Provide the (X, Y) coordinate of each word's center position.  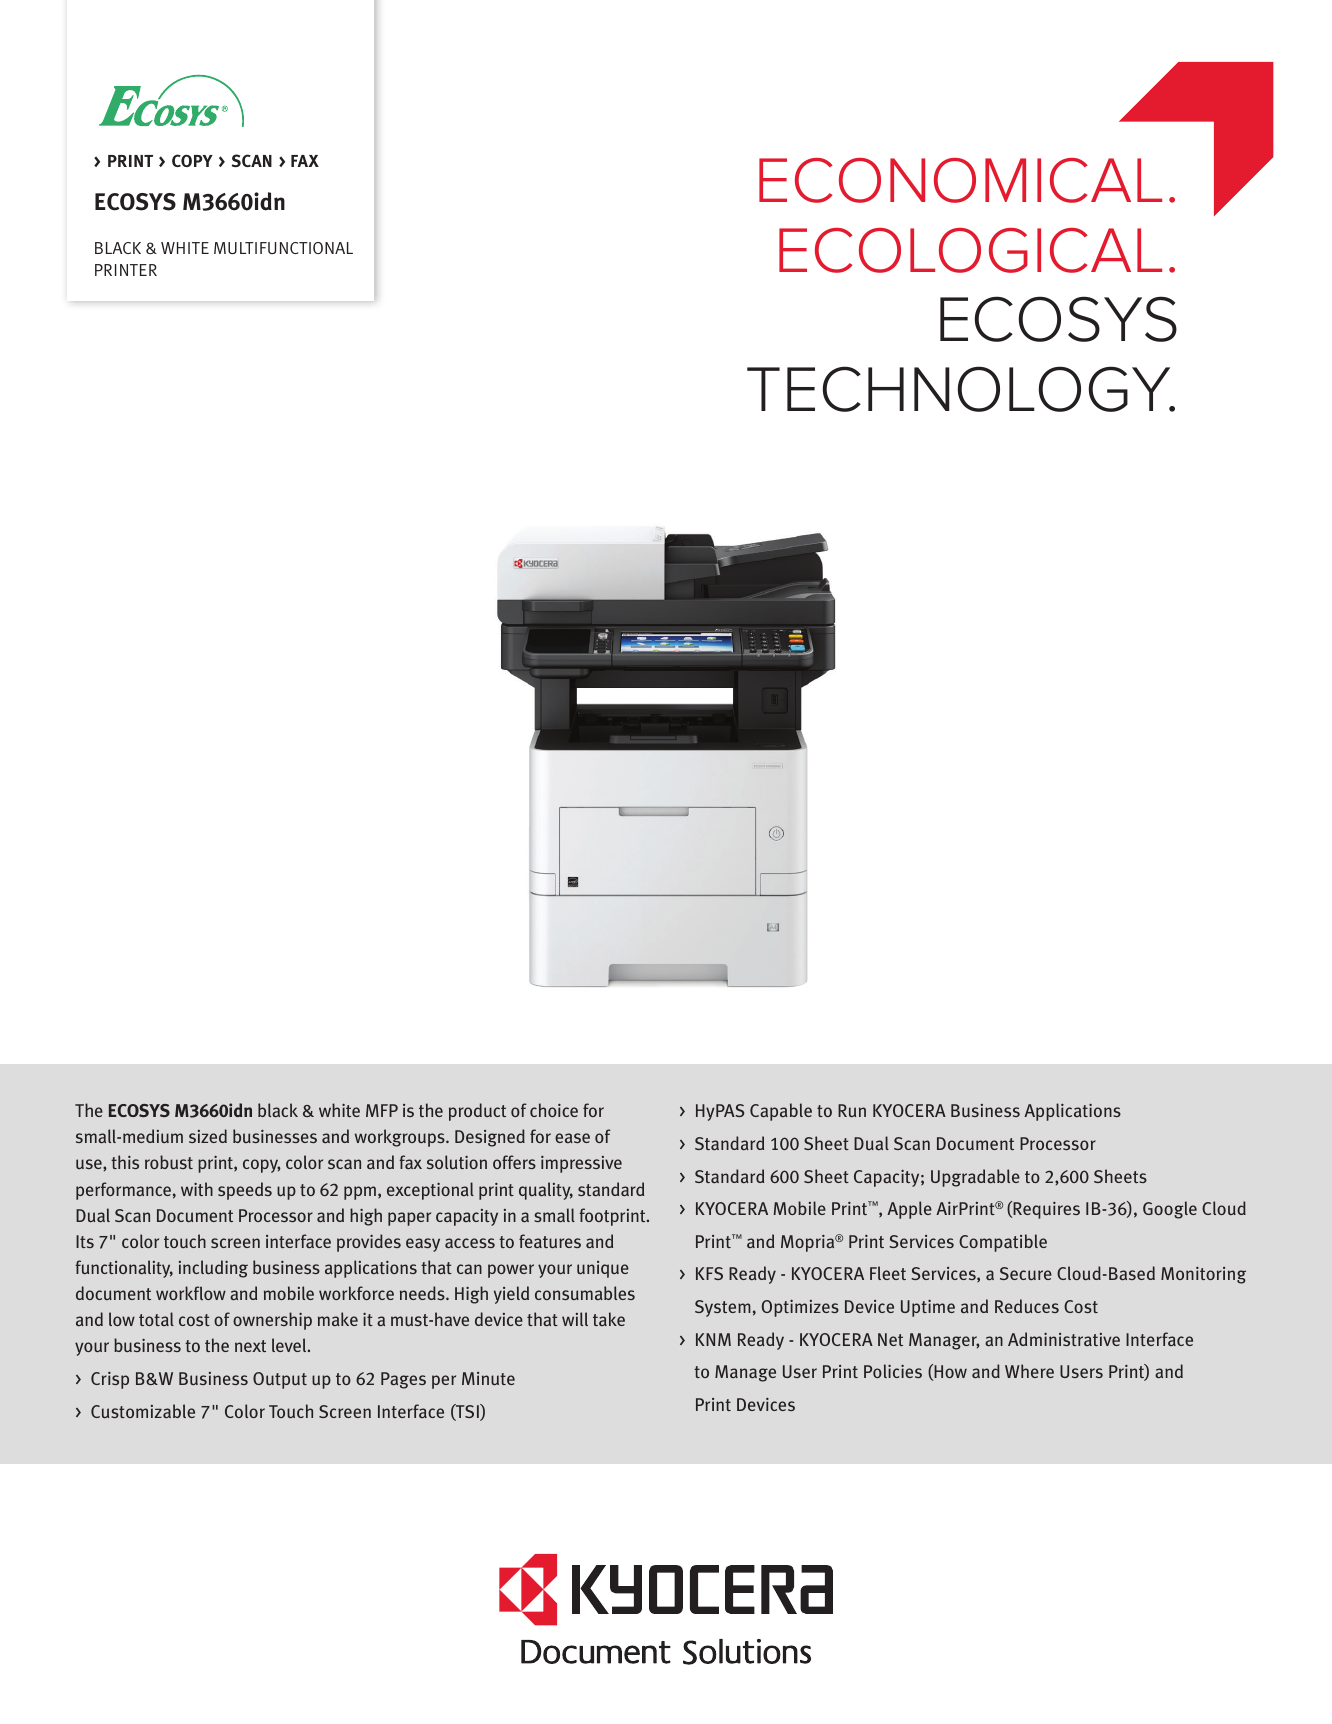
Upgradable (975, 1178)
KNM (713, 1339)
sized (208, 1136)
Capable (781, 1112)
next (250, 1346)
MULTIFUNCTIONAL (283, 248)
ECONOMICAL (960, 180)
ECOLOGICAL (970, 250)
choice (554, 1110)
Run (852, 1110)
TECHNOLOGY (960, 389)
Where (1029, 1371)
